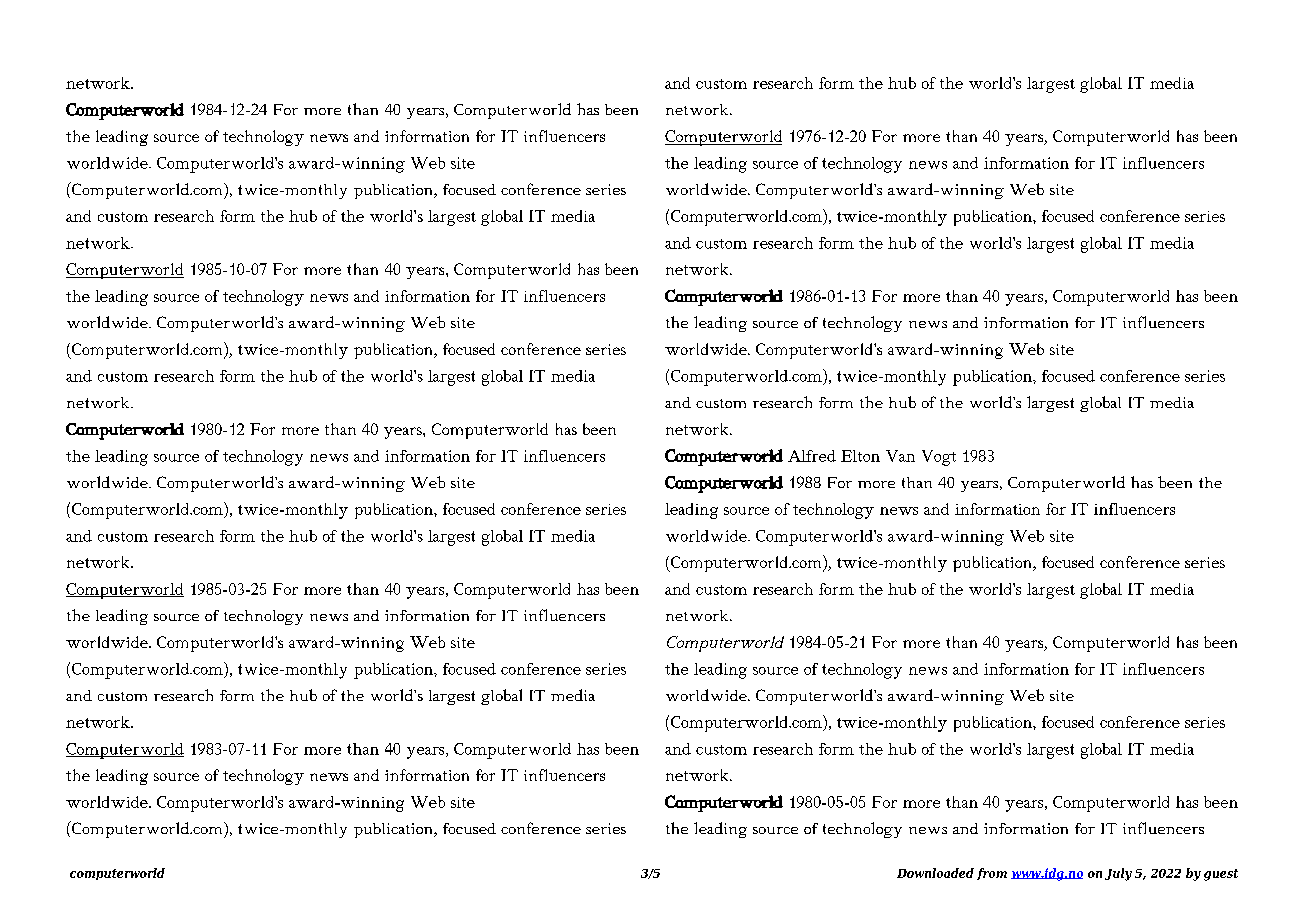  Describe the element at coordinates (939, 458) in the screenshot. I see `Vogt` at that location.
